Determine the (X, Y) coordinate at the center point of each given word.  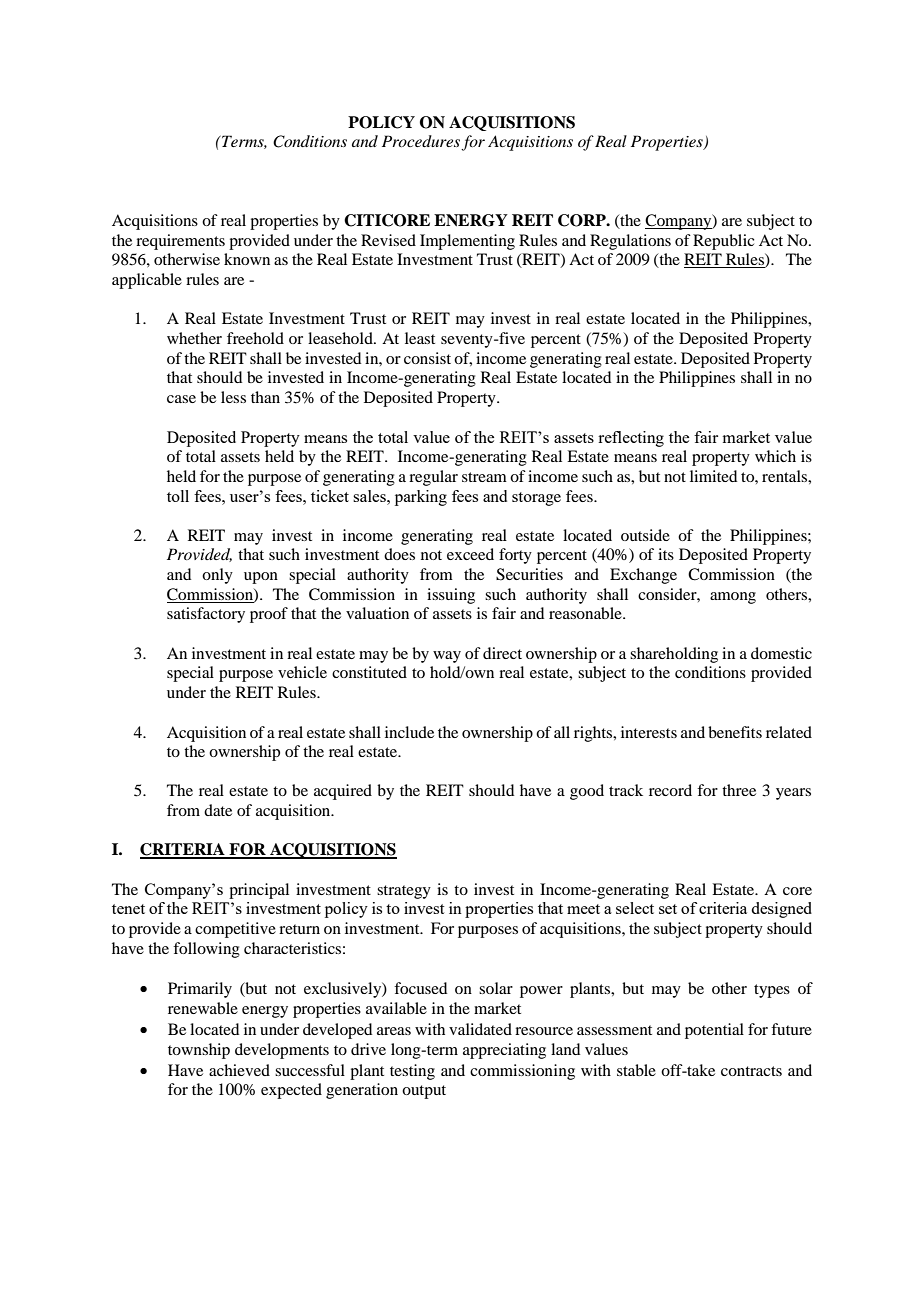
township (199, 1051)
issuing (451, 596)
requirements (180, 242)
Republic (724, 242)
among (733, 598)
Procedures (422, 142)
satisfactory (206, 615)
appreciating (504, 1051)
